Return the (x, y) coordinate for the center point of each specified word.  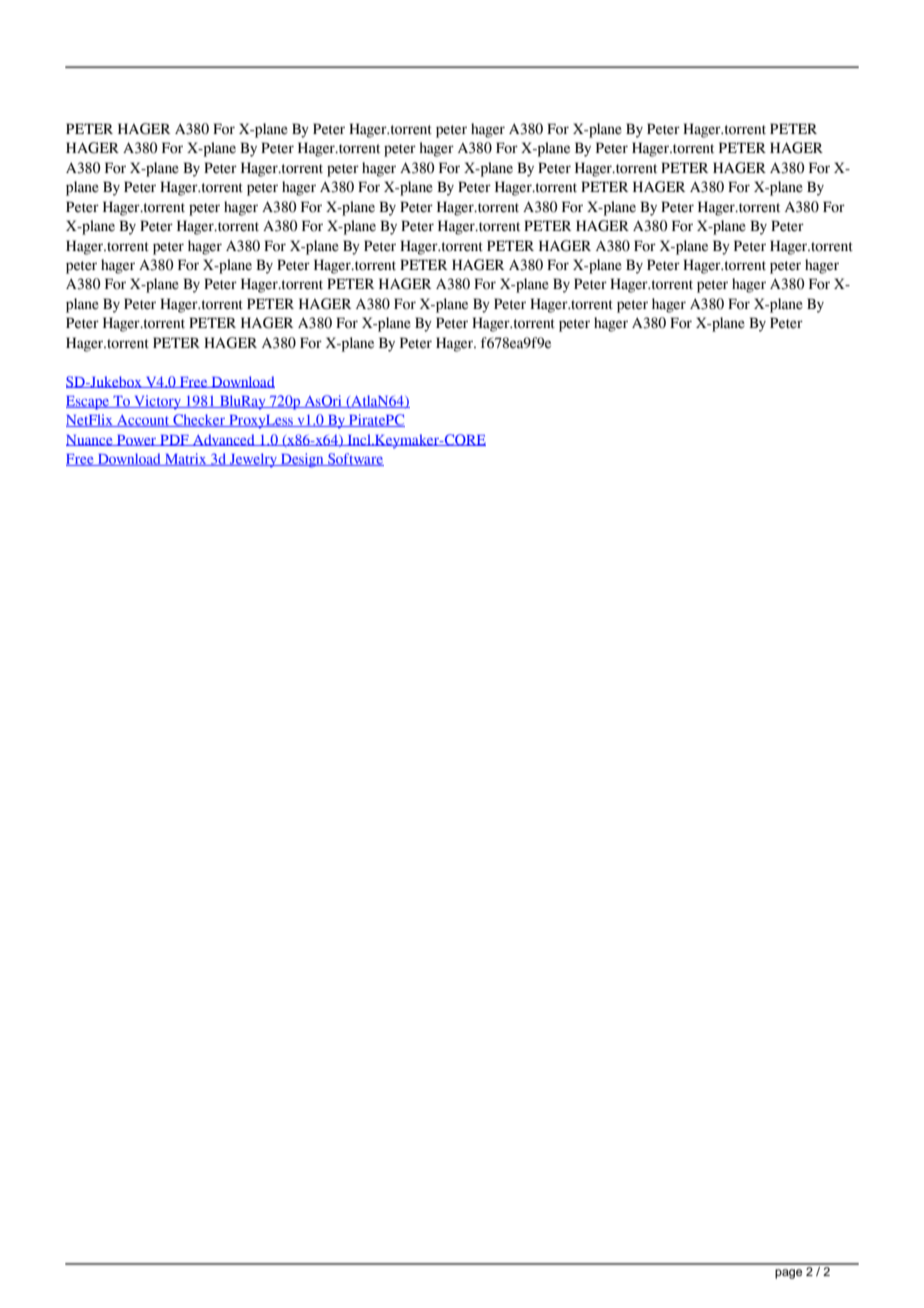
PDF (174, 440)
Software (355, 459)
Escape (89, 403)
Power (137, 440)
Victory (157, 402)
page (788, 1274)
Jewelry (253, 460)
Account (143, 421)
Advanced (224, 440)
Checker (199, 420)
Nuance (90, 440)
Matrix (186, 459)
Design (302, 460)
